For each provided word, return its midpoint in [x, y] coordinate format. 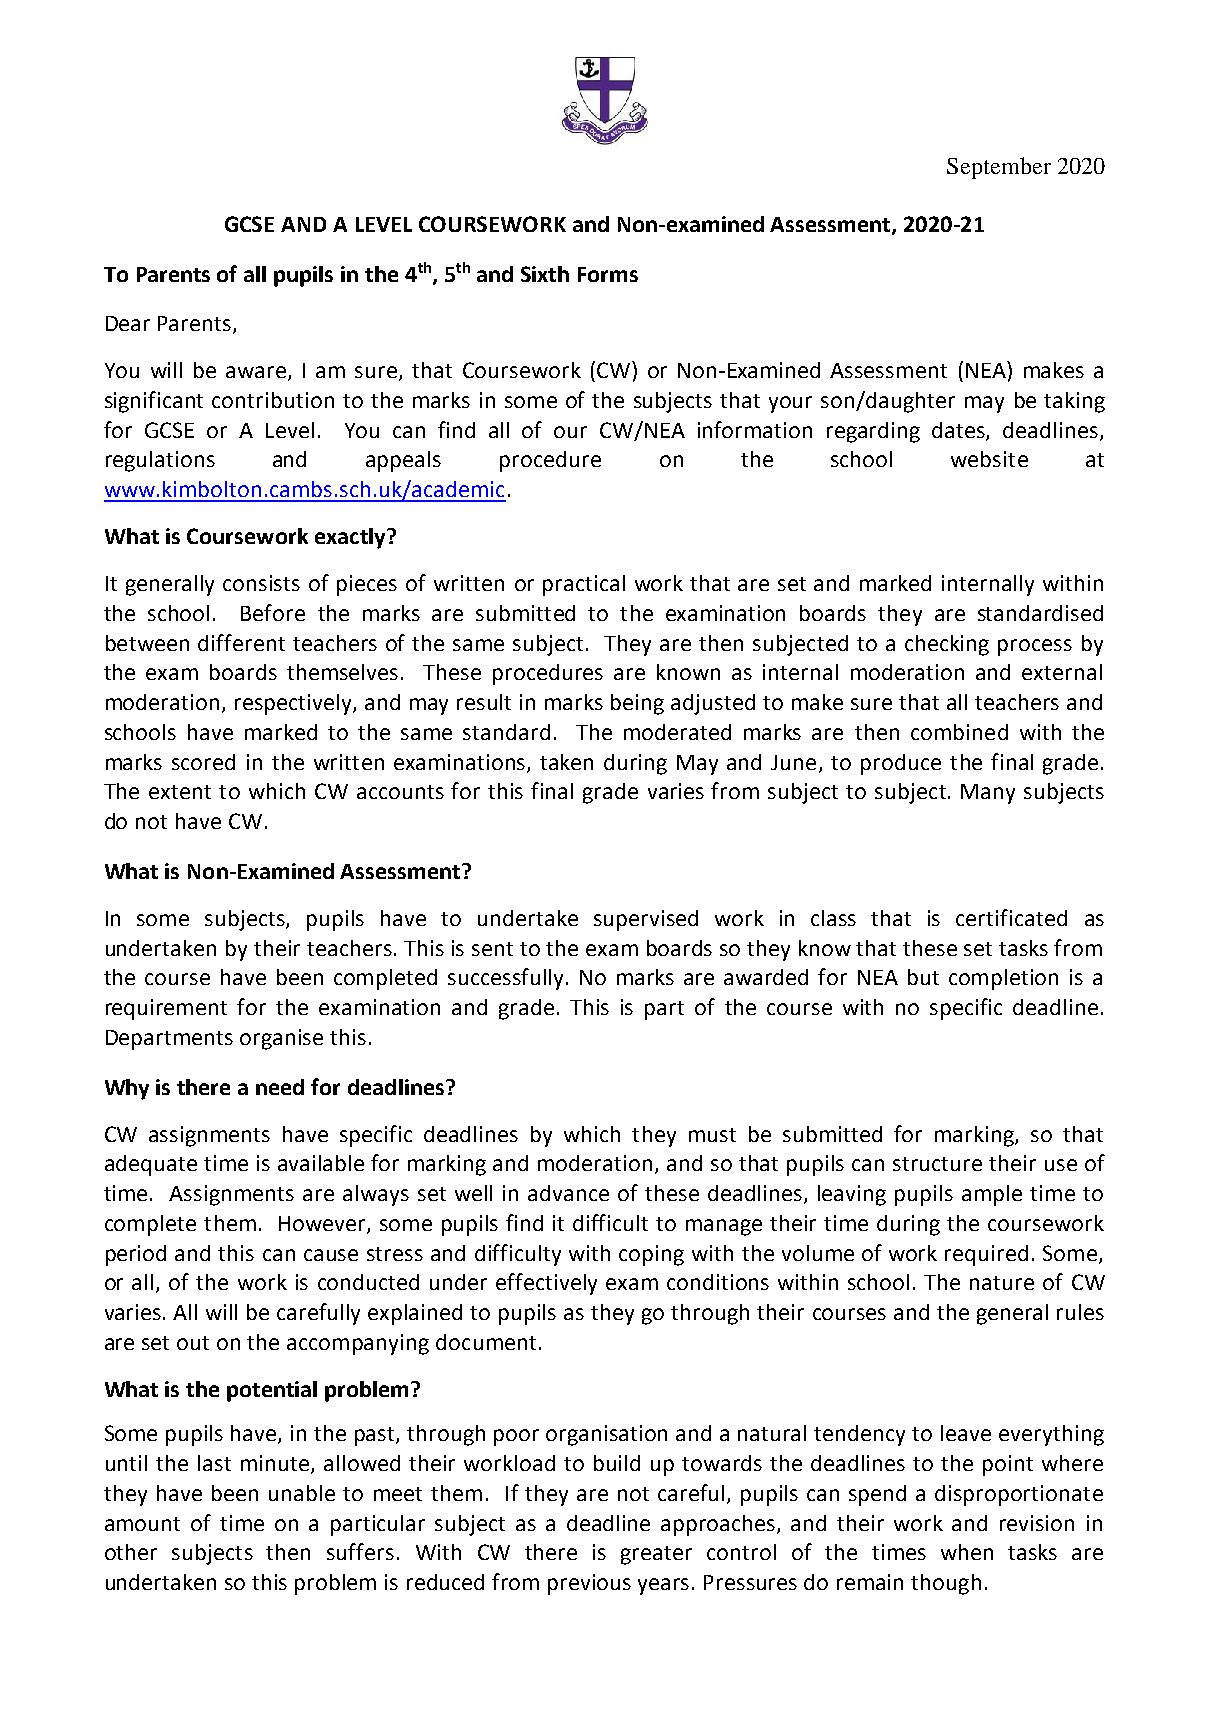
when [967, 1552]
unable [302, 1493]
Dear [128, 323]
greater [656, 1555]
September [999, 168]
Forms [608, 274]
